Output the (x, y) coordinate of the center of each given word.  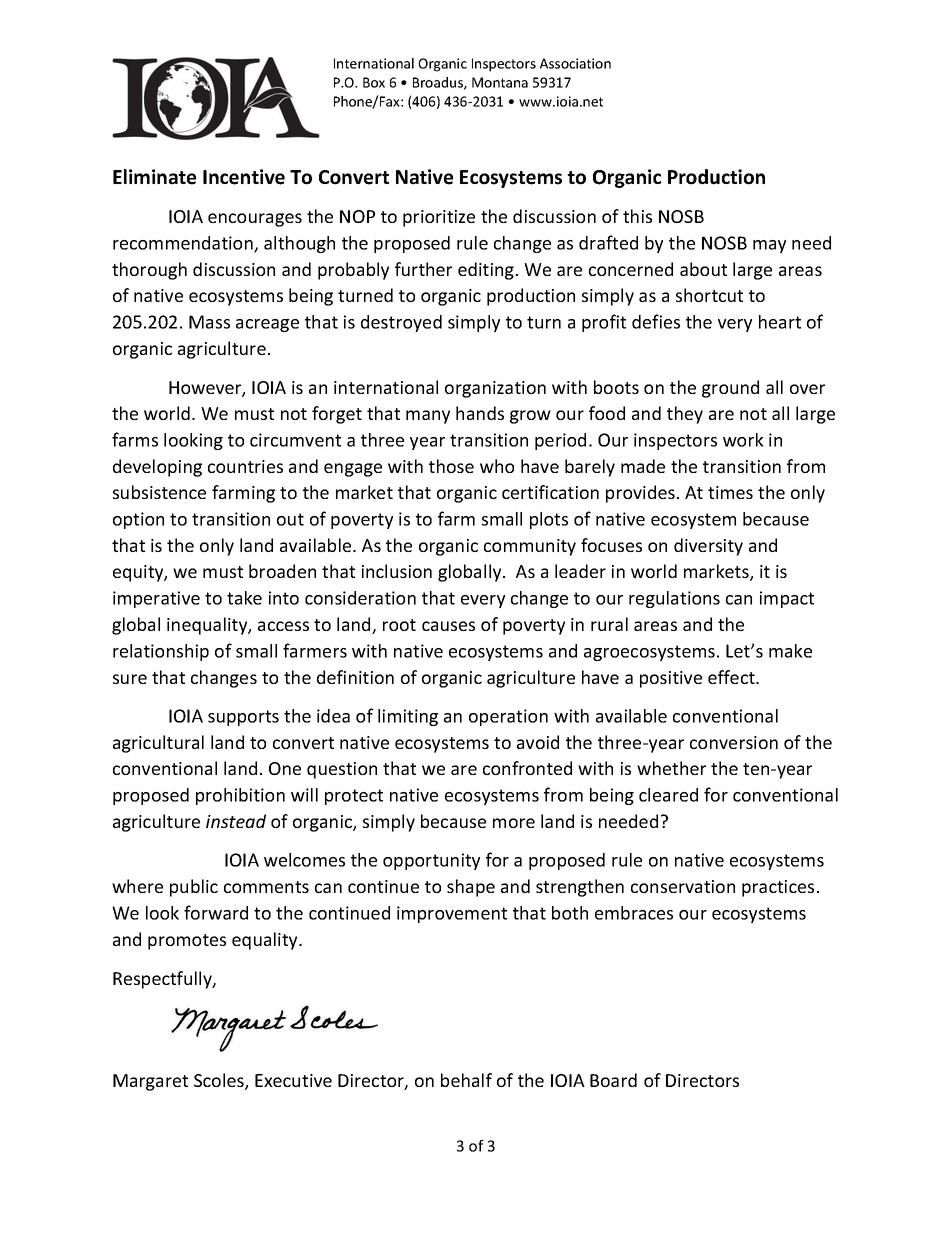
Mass (209, 322)
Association (575, 63)
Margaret (150, 1082)
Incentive (244, 177)
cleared (668, 795)
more (514, 823)
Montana (500, 82)
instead (236, 821)
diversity (708, 547)
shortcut (709, 295)
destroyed (401, 323)
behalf (466, 1080)
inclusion (397, 571)
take (244, 598)
